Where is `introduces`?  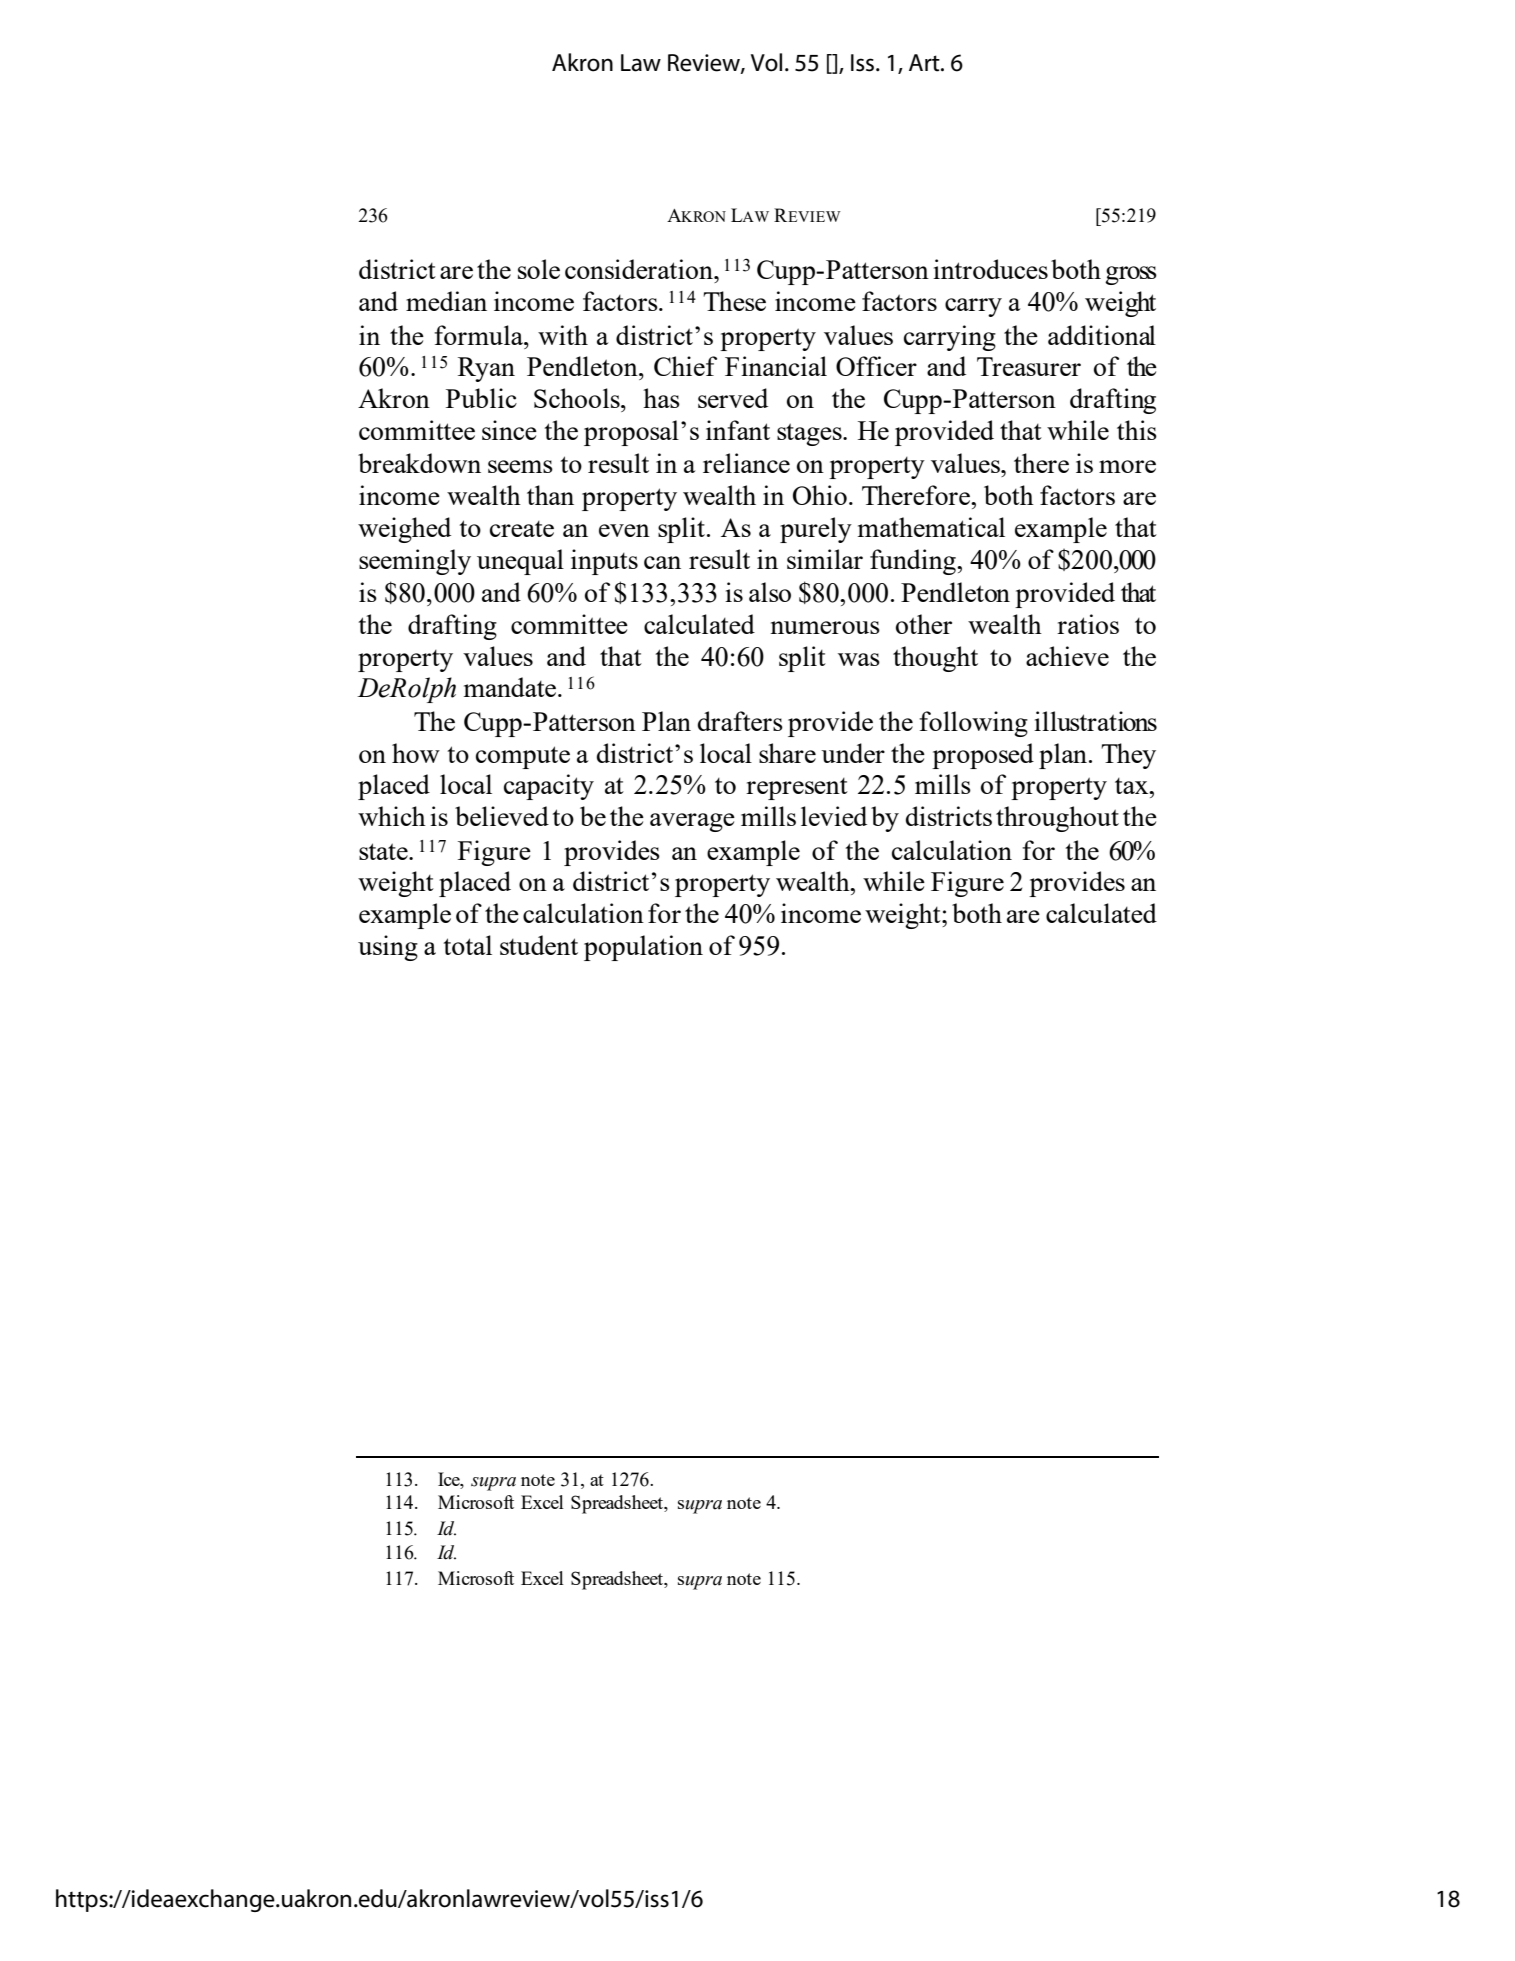 introduces is located at coordinates (990, 269).
